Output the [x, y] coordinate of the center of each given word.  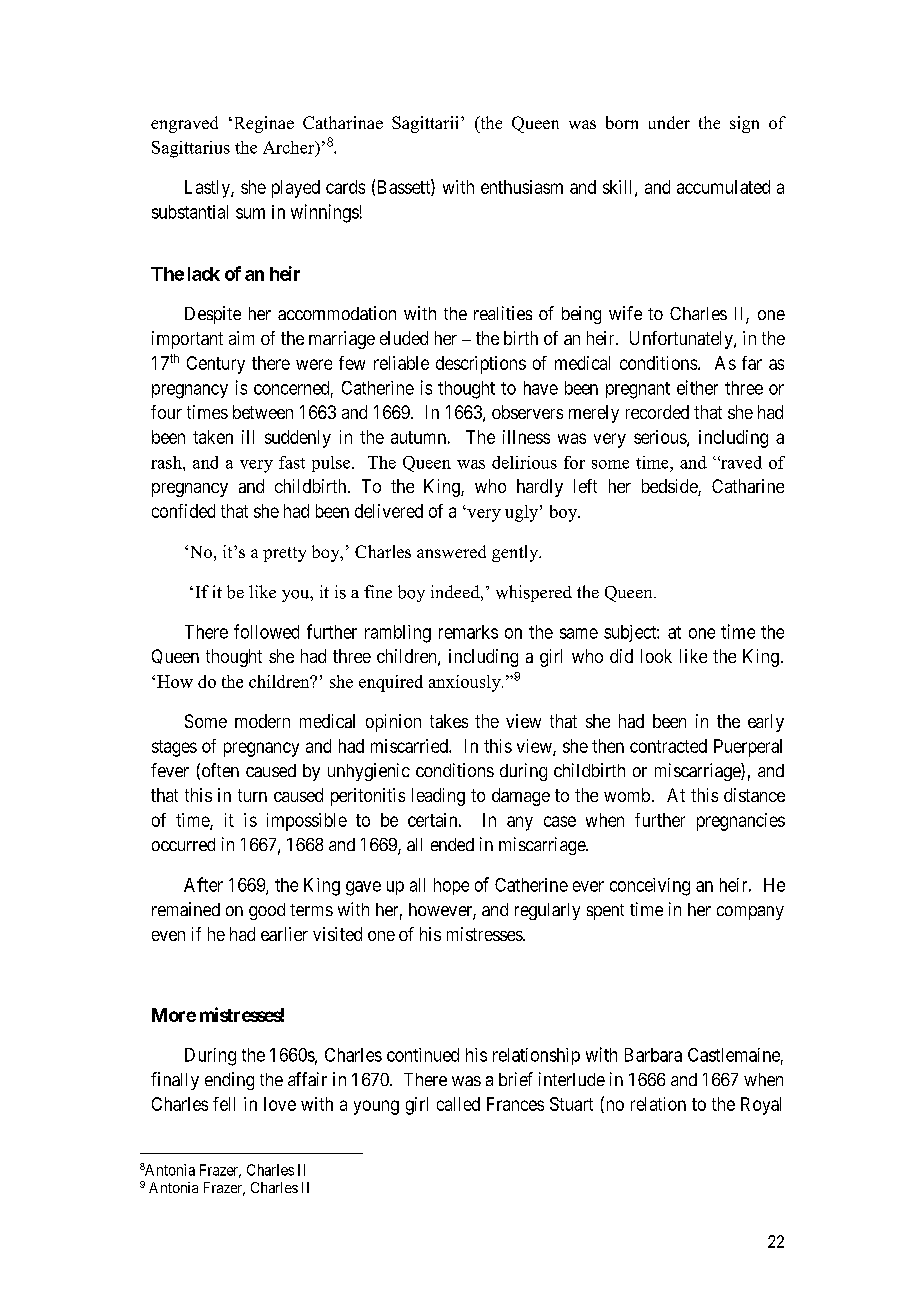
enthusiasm [522, 187]
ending [229, 1081]
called [458, 1104]
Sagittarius [191, 149]
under [669, 122]
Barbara [653, 1055]
